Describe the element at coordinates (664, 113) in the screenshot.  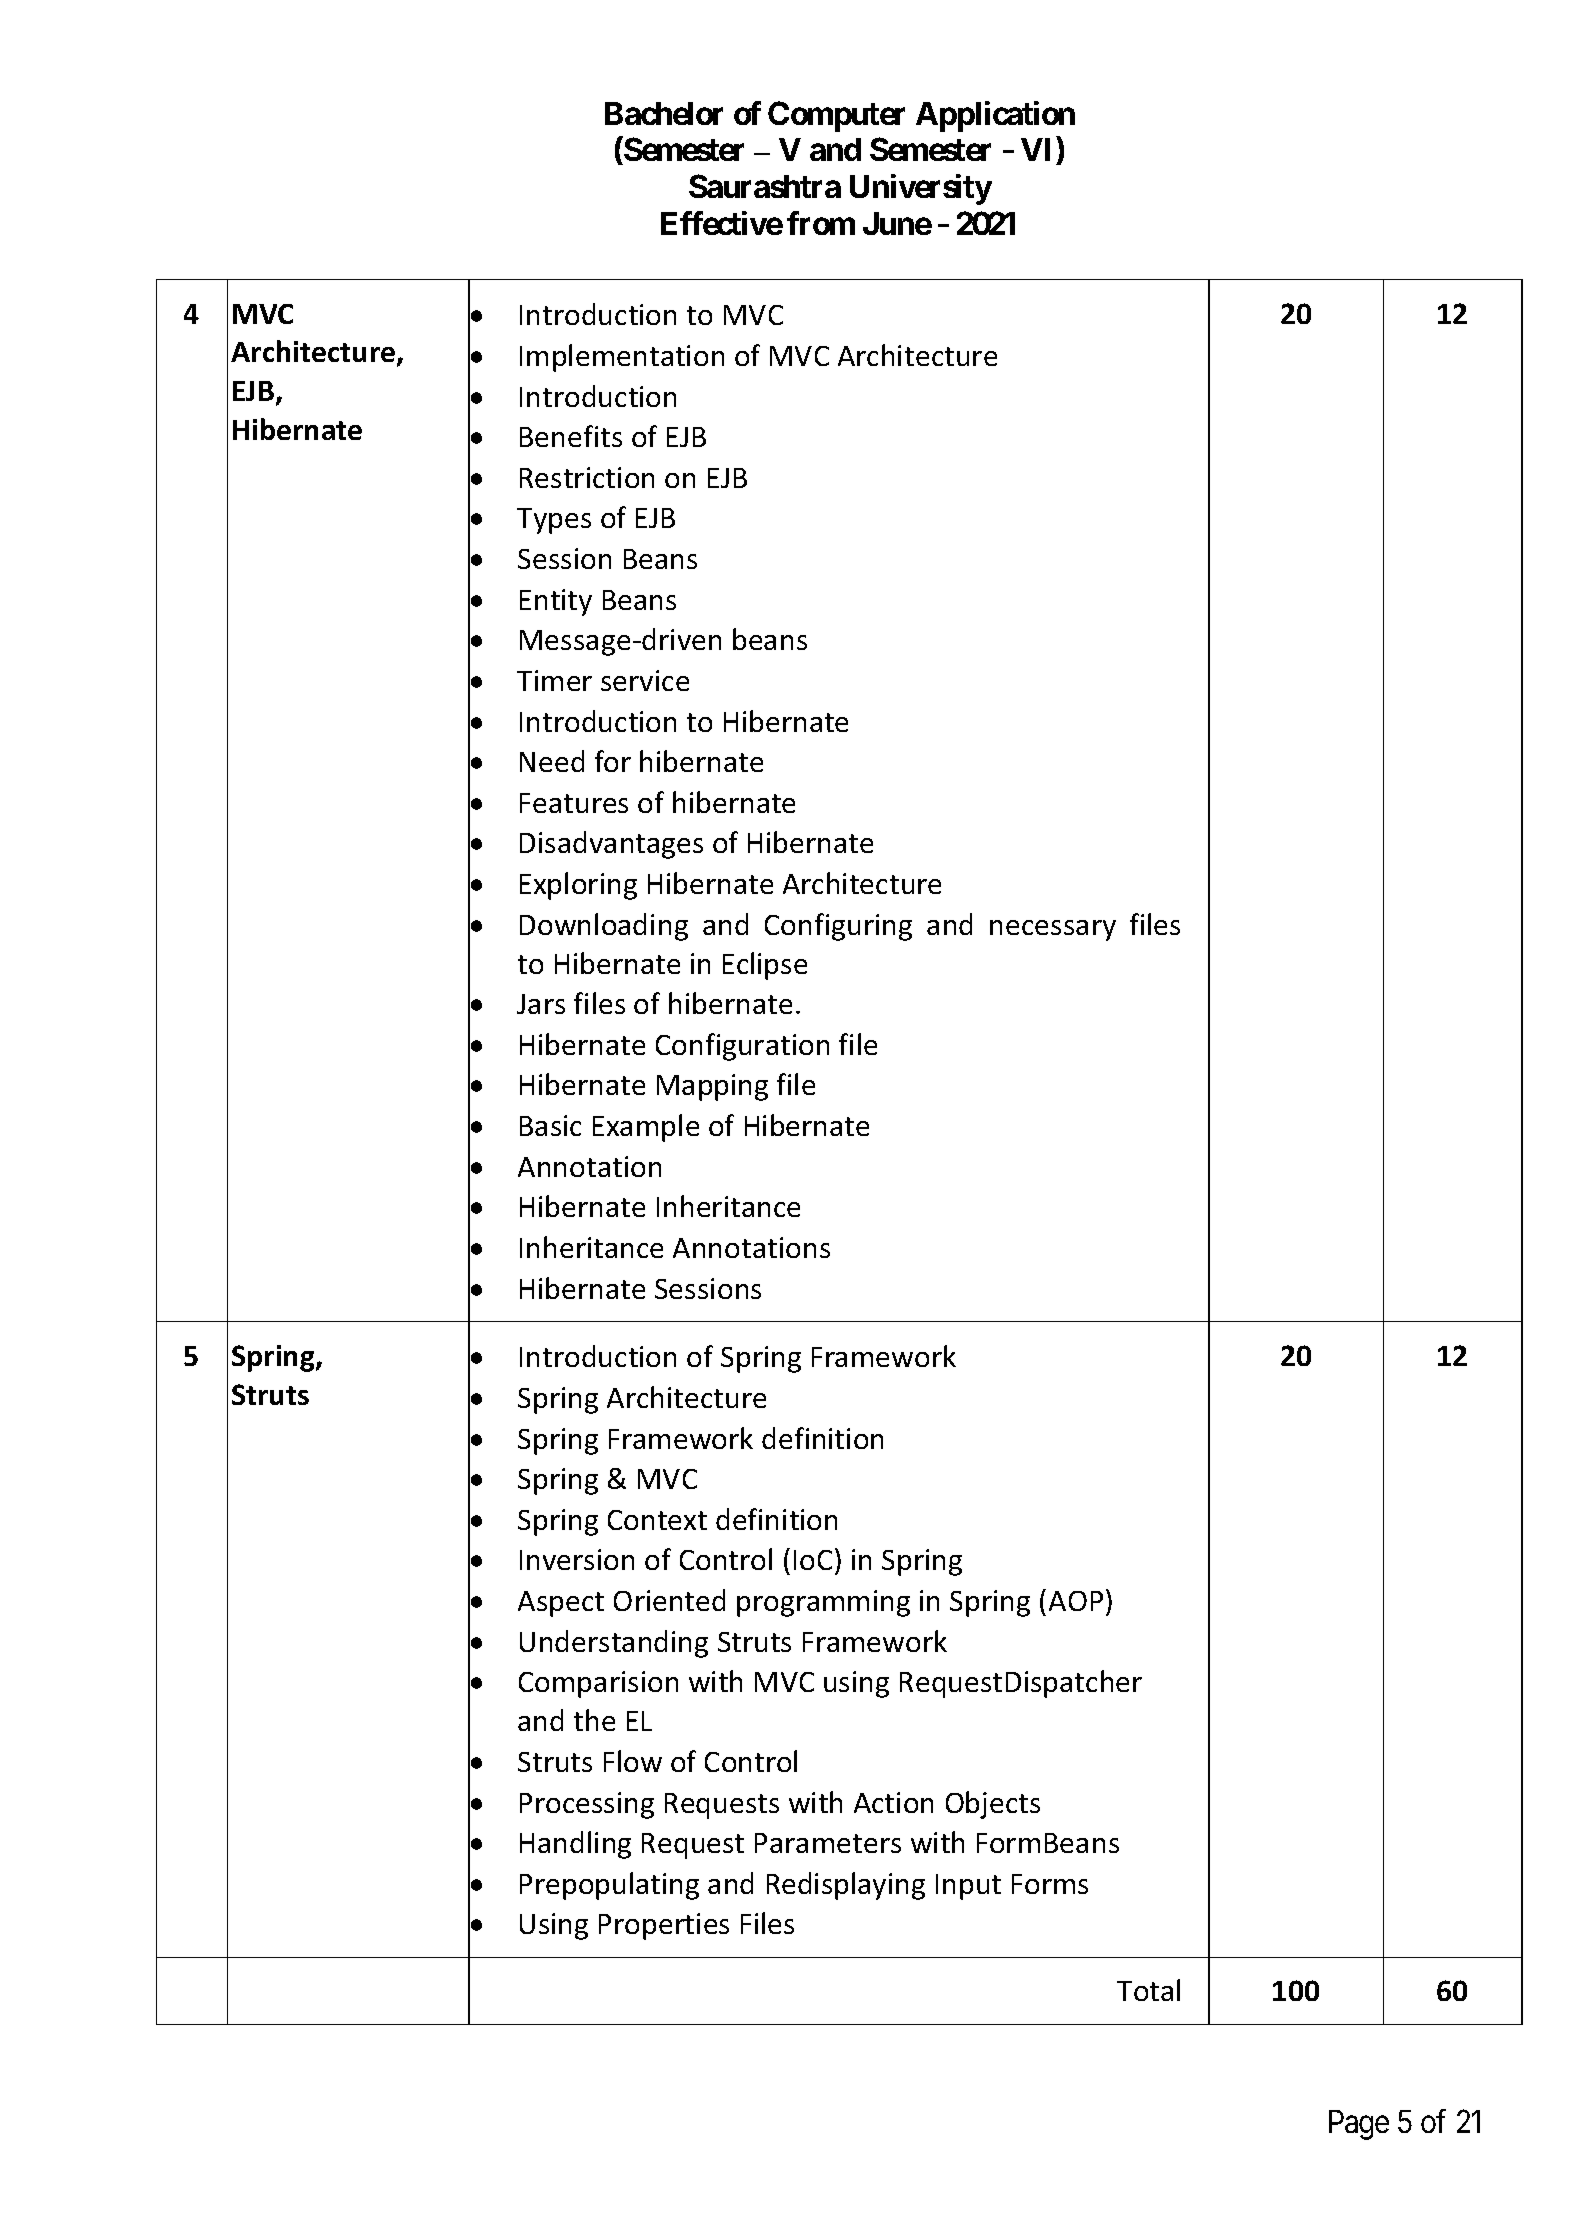
I see `Bachelor` at that location.
